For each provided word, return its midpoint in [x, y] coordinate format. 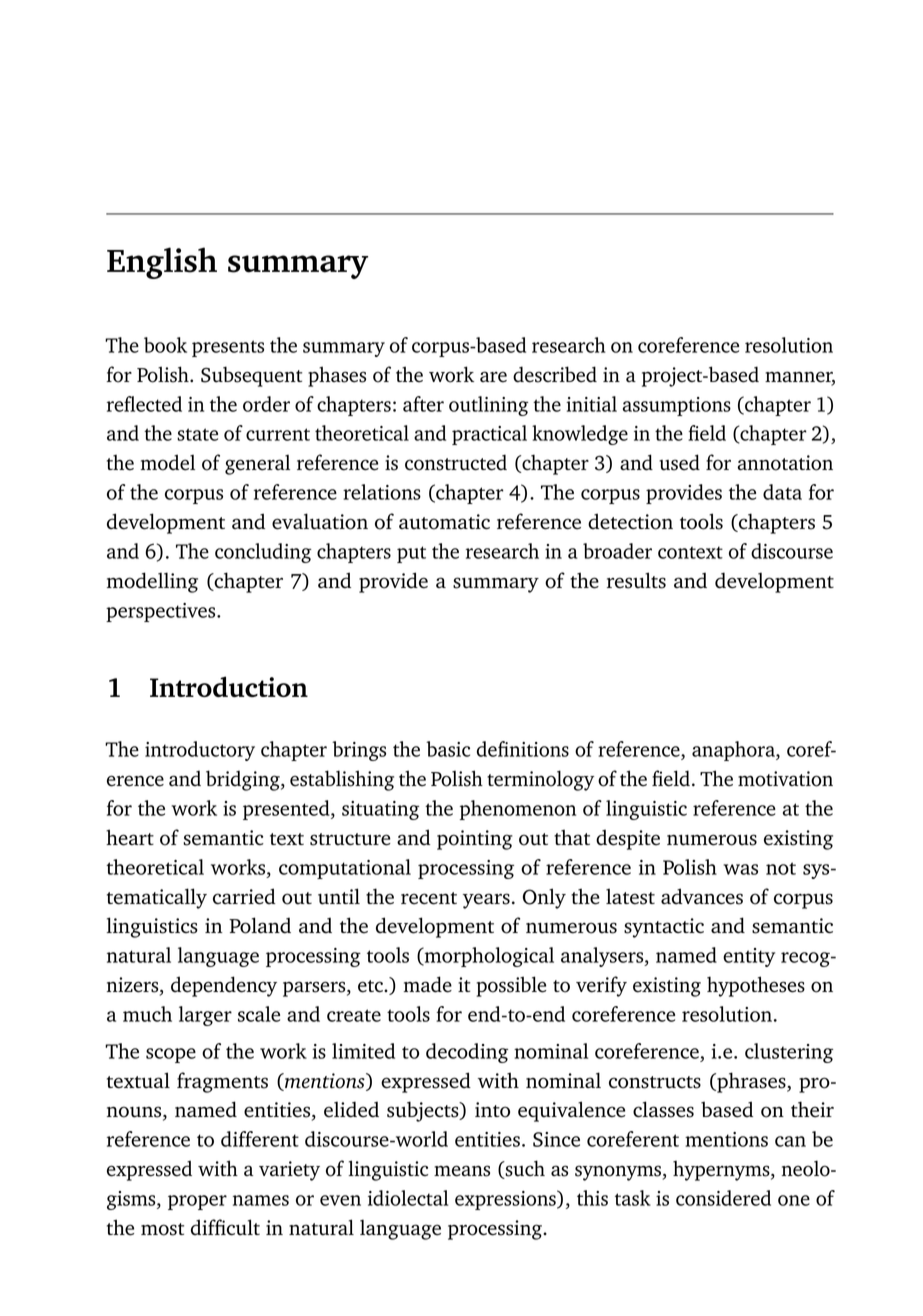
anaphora [734, 751]
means [462, 1171]
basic [448, 749]
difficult [225, 1227]
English [162, 263]
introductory [200, 751]
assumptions [677, 406]
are [493, 377]
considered [723, 1198]
